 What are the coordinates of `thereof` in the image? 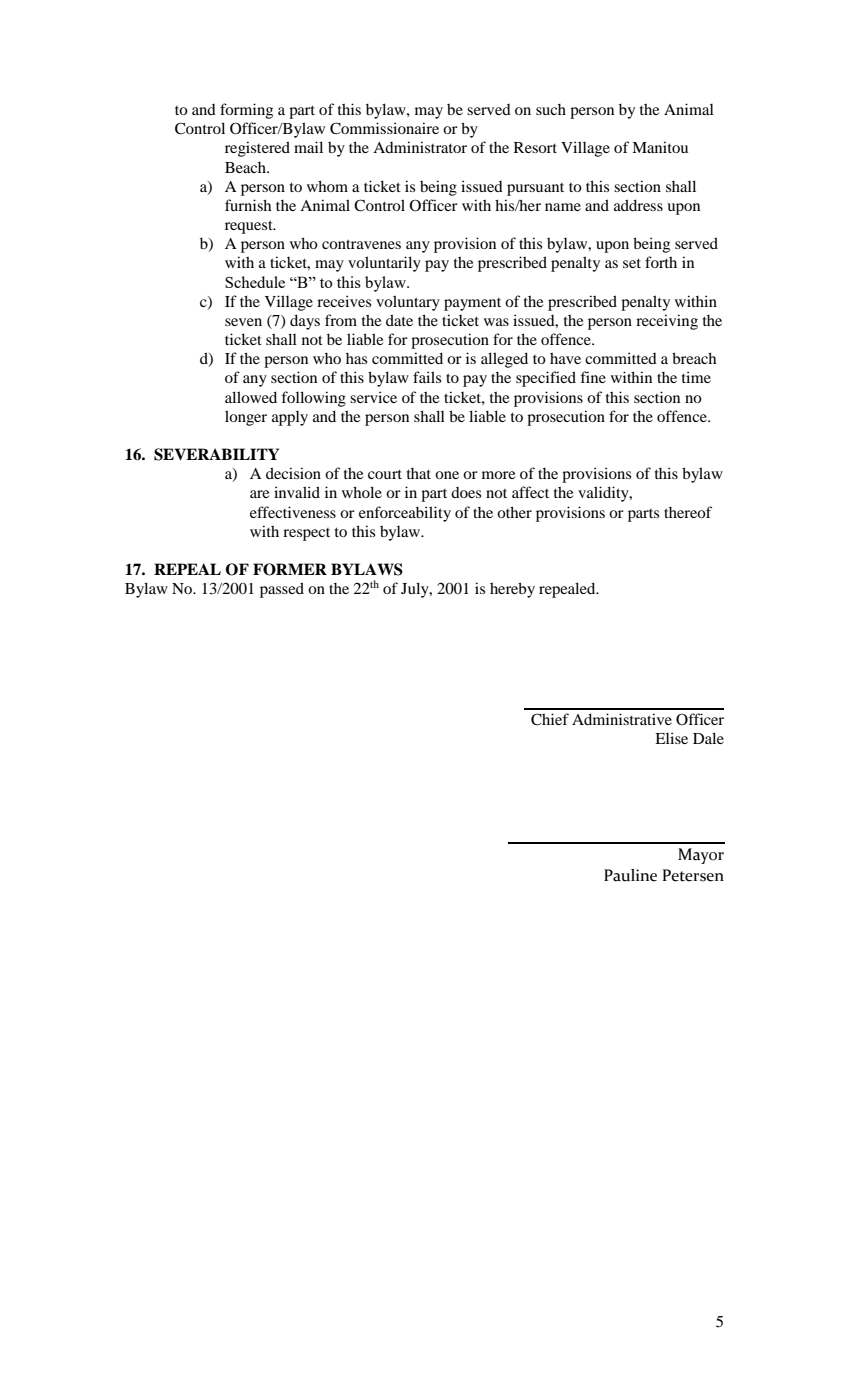 It's located at (688, 512).
